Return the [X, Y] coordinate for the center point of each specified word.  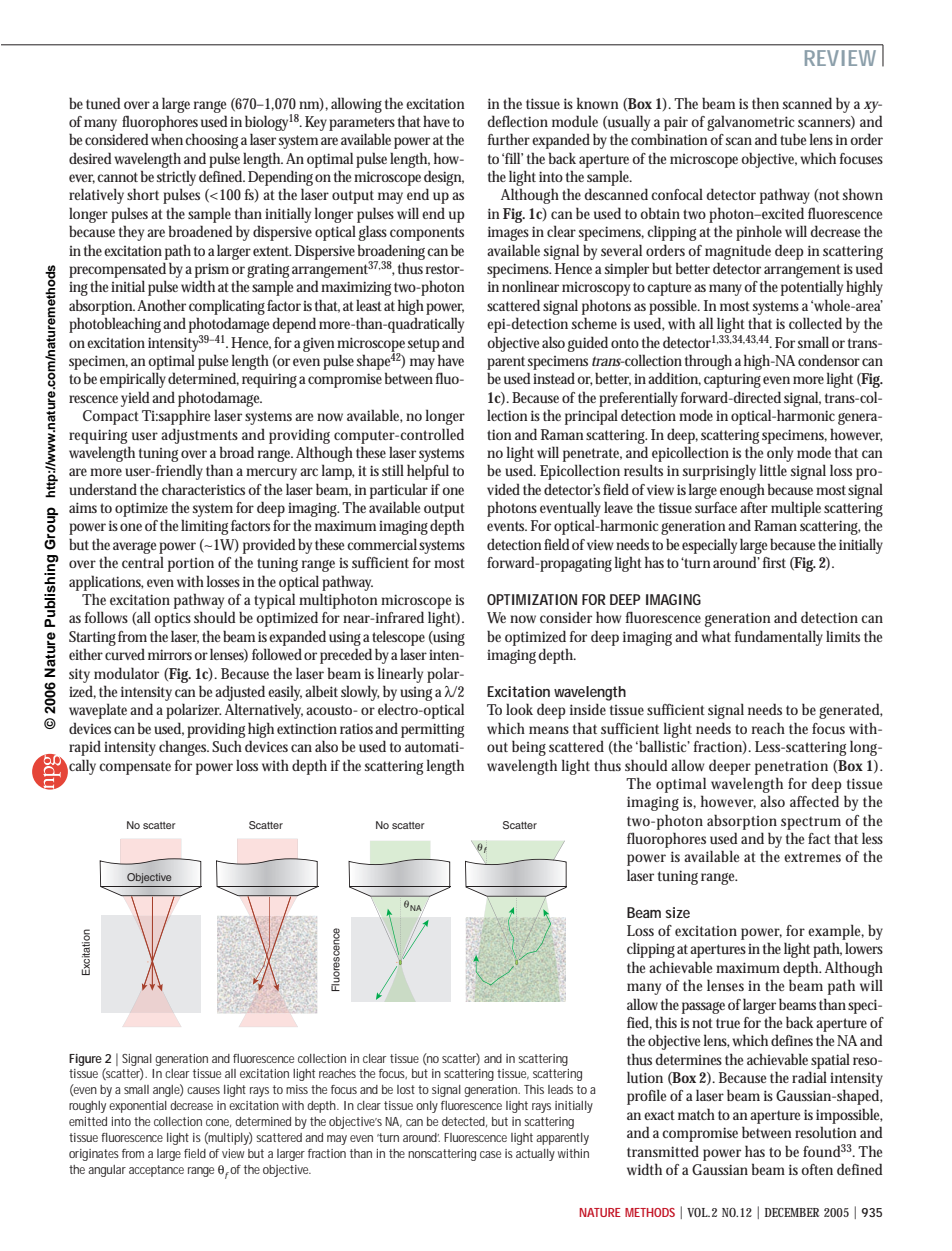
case [490, 1154]
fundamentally [779, 638]
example [836, 932]
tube [793, 139]
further [509, 139]
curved [125, 654]
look [519, 709]
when [168, 139]
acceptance [156, 1171]
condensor [829, 360]
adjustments [199, 436]
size [677, 912]
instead [555, 378]
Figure [85, 1060]
